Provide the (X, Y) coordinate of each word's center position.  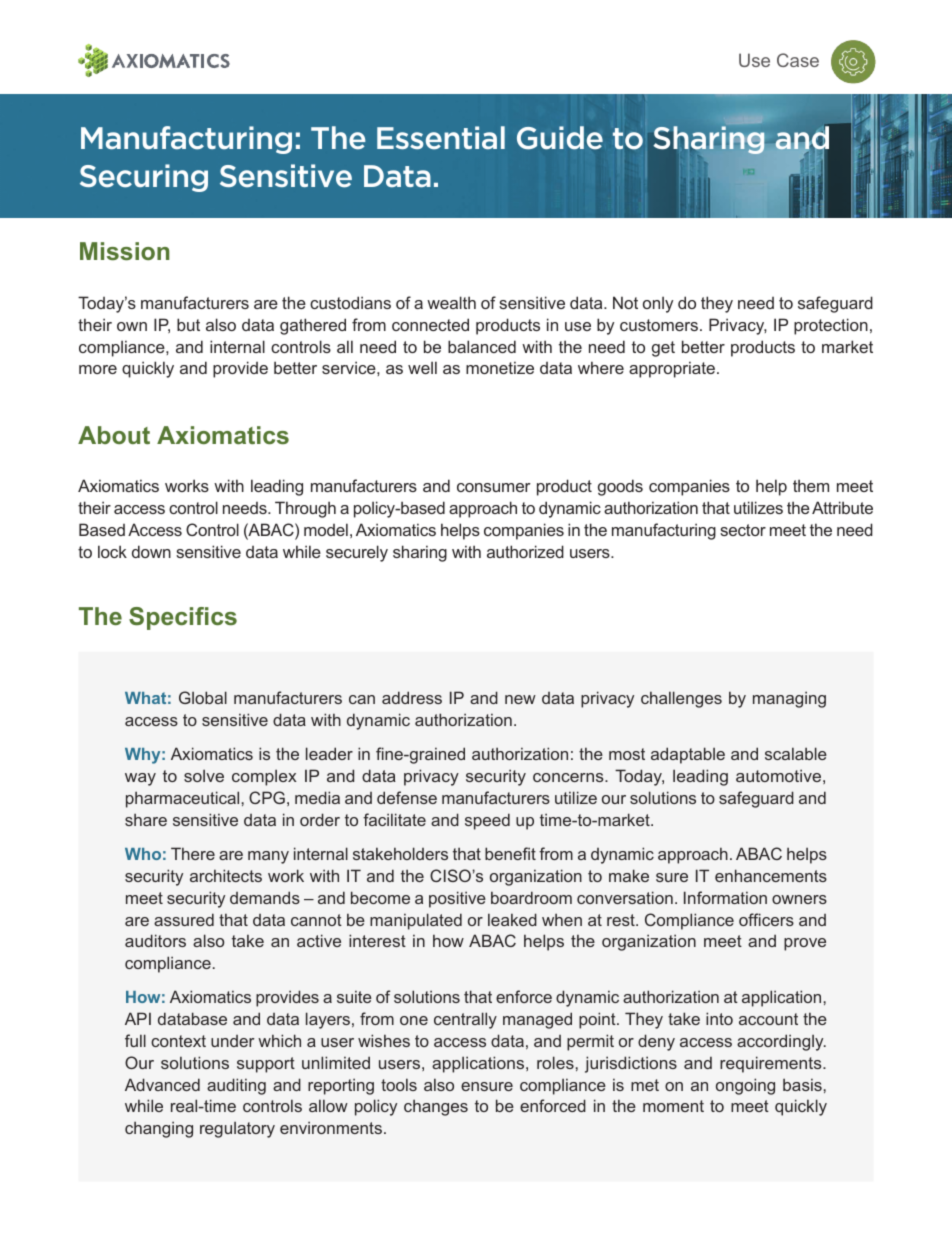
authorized (525, 551)
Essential (441, 138)
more (98, 369)
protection (831, 326)
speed (487, 821)
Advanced (162, 1084)
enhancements (771, 875)
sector (743, 530)
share (146, 819)
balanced (482, 346)
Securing (144, 178)
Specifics (183, 618)
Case (798, 60)
